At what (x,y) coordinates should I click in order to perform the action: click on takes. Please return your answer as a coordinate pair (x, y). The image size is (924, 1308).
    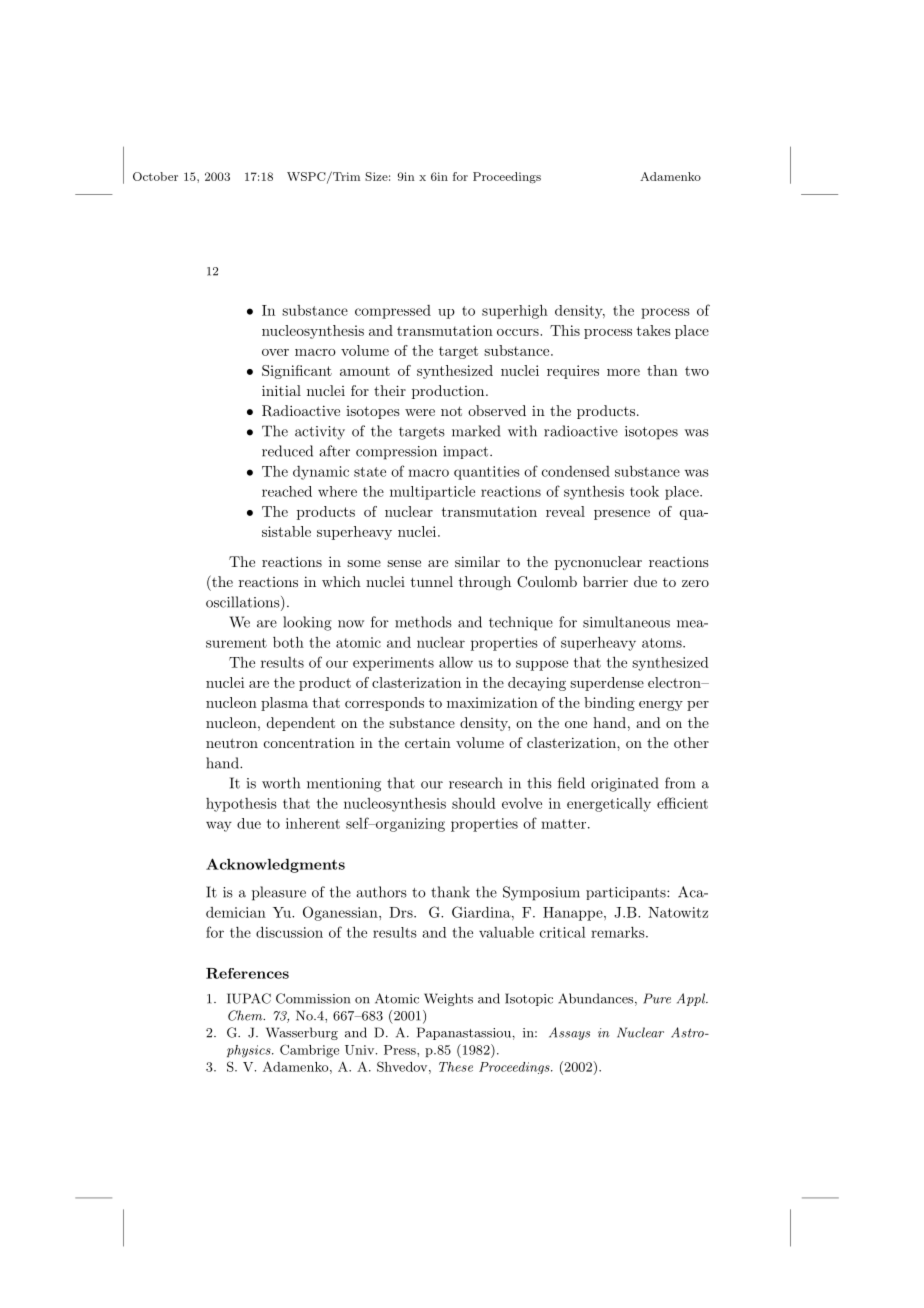
    Looking at the image, I should click on (654, 330).
